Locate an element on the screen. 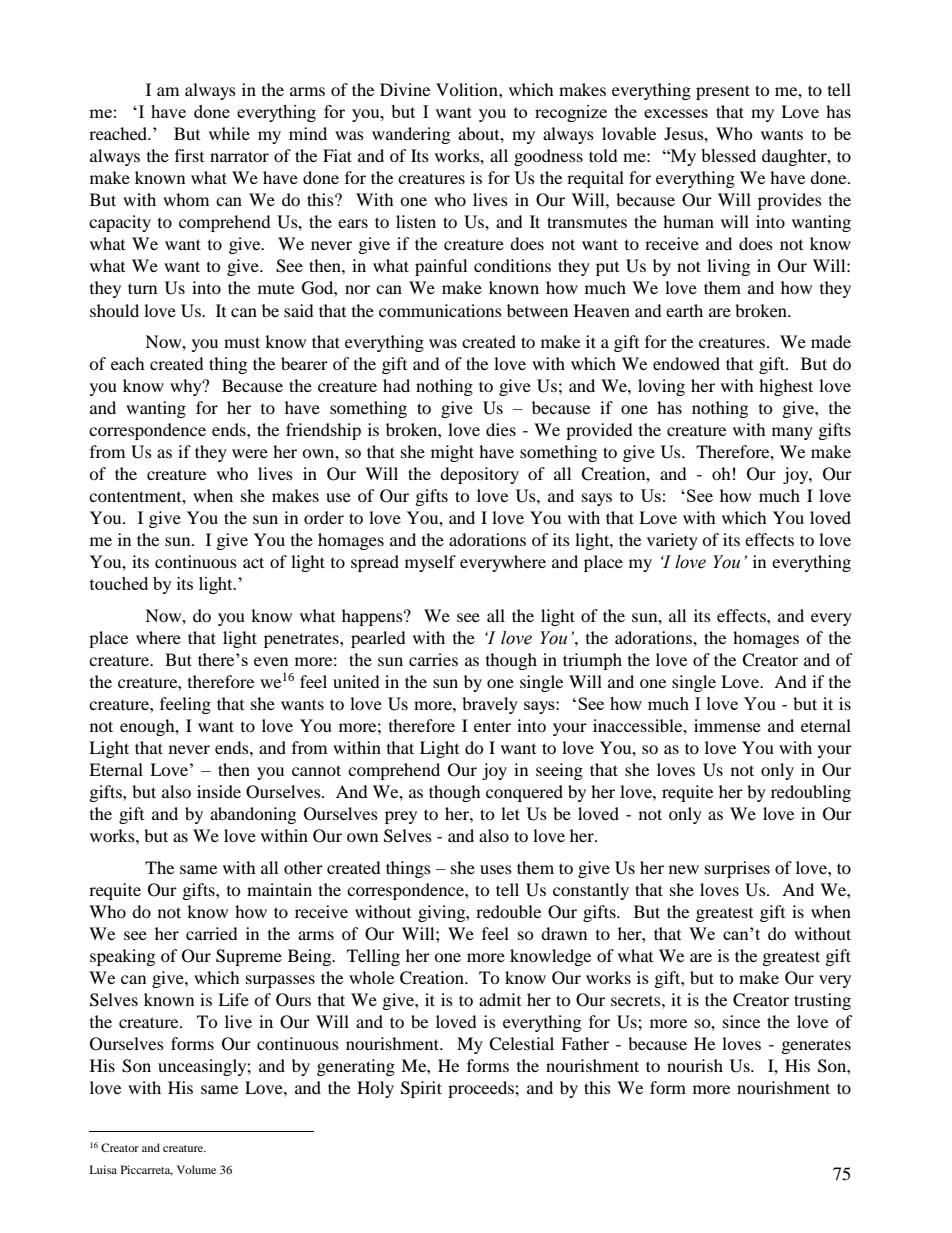  Volume is located at coordinates (196, 1169).
